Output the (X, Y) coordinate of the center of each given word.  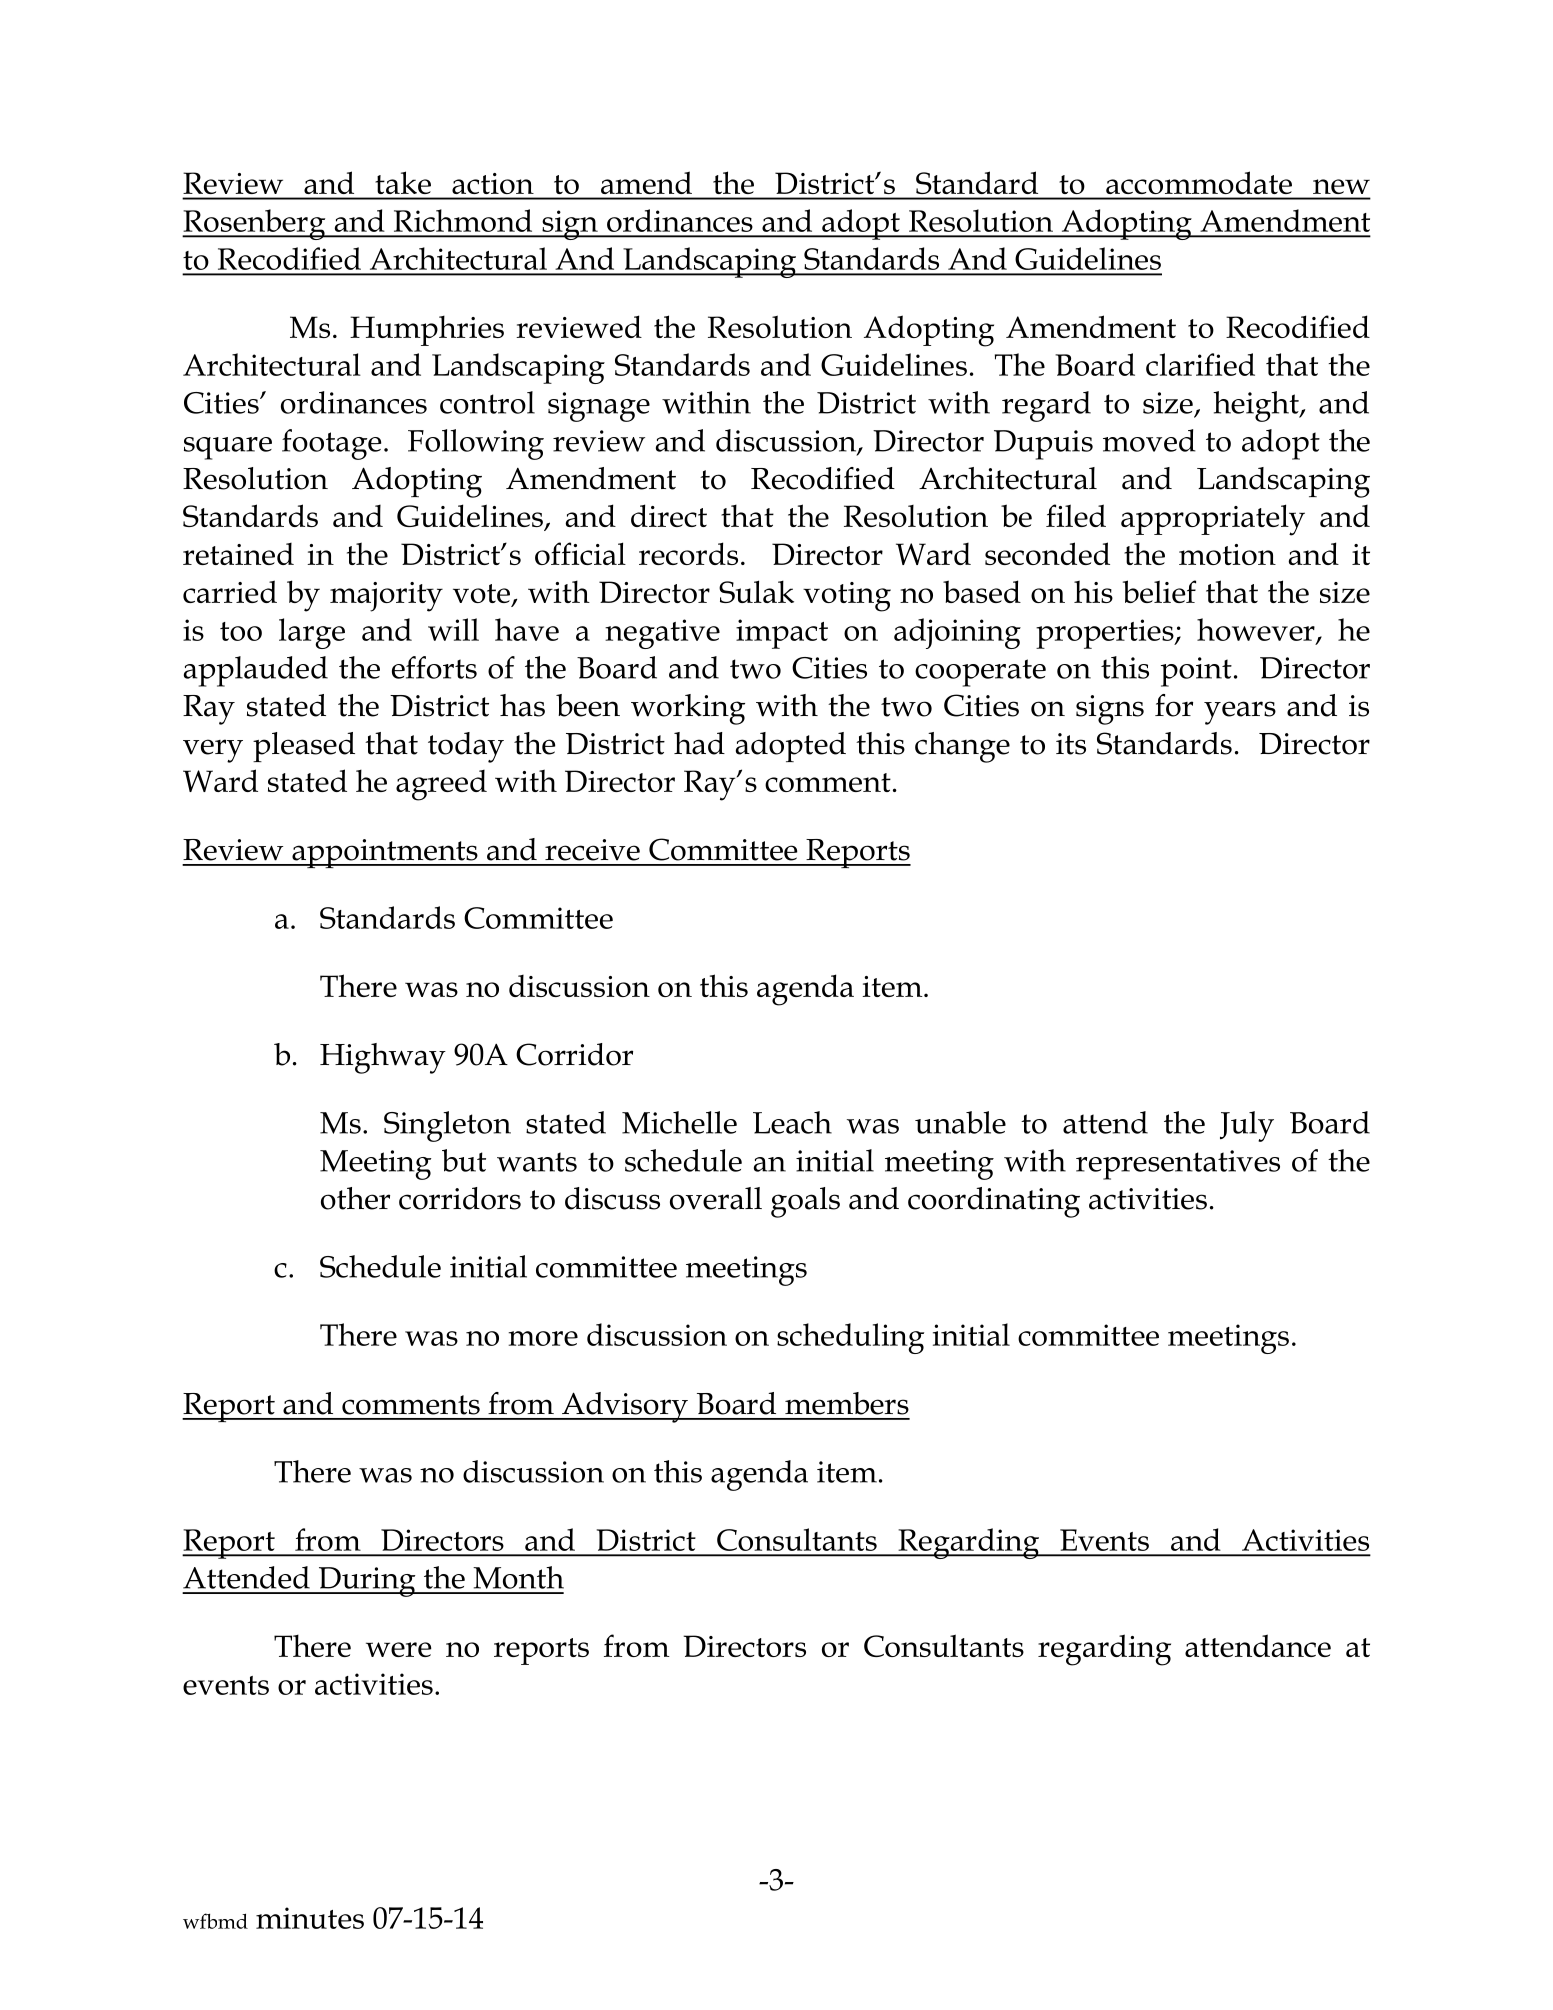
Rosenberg (255, 224)
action (492, 183)
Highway (383, 1058)
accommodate (1199, 183)
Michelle (679, 1122)
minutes (310, 1918)
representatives (1178, 1165)
